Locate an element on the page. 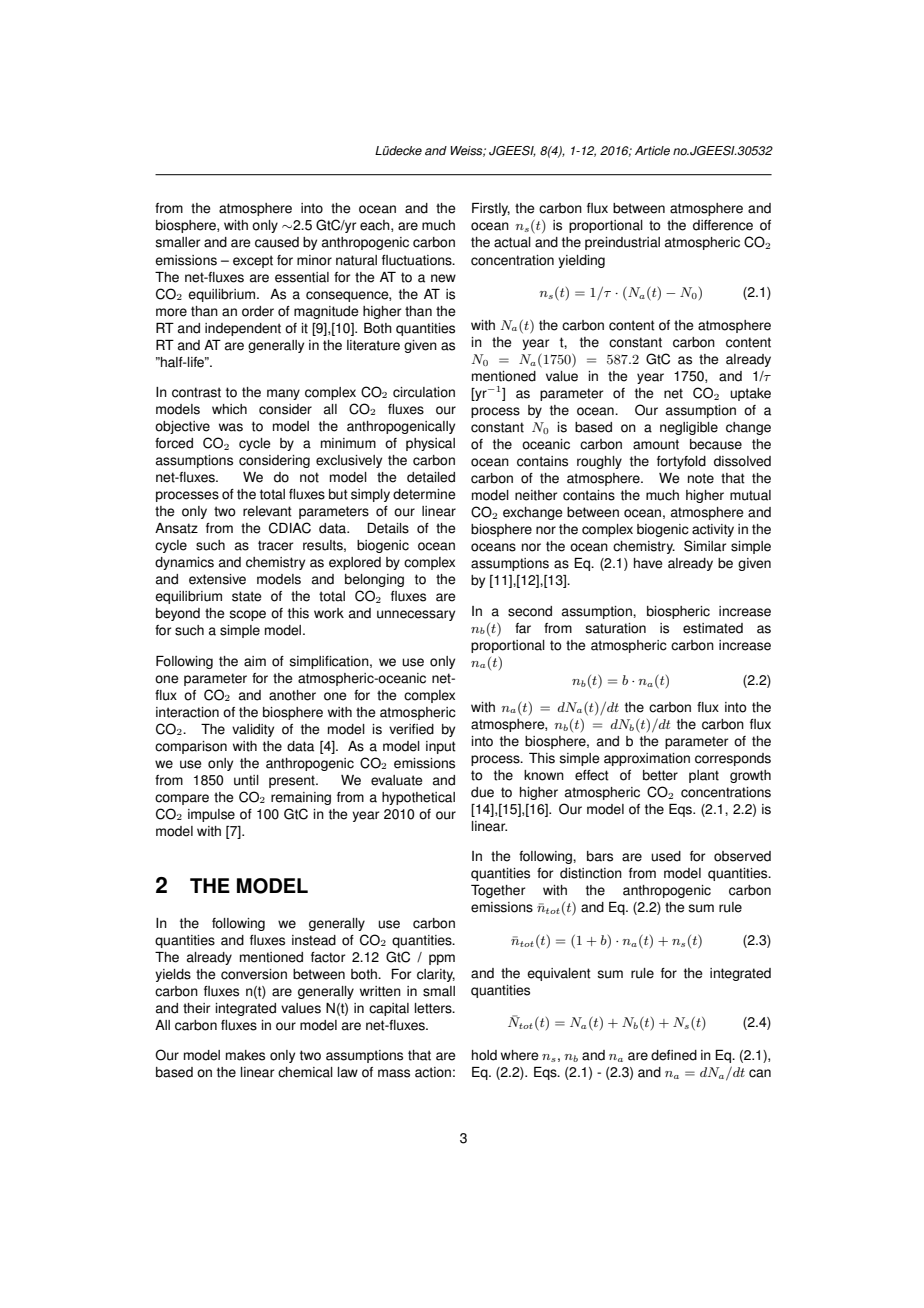  makes is located at coordinates (245, 1055).
